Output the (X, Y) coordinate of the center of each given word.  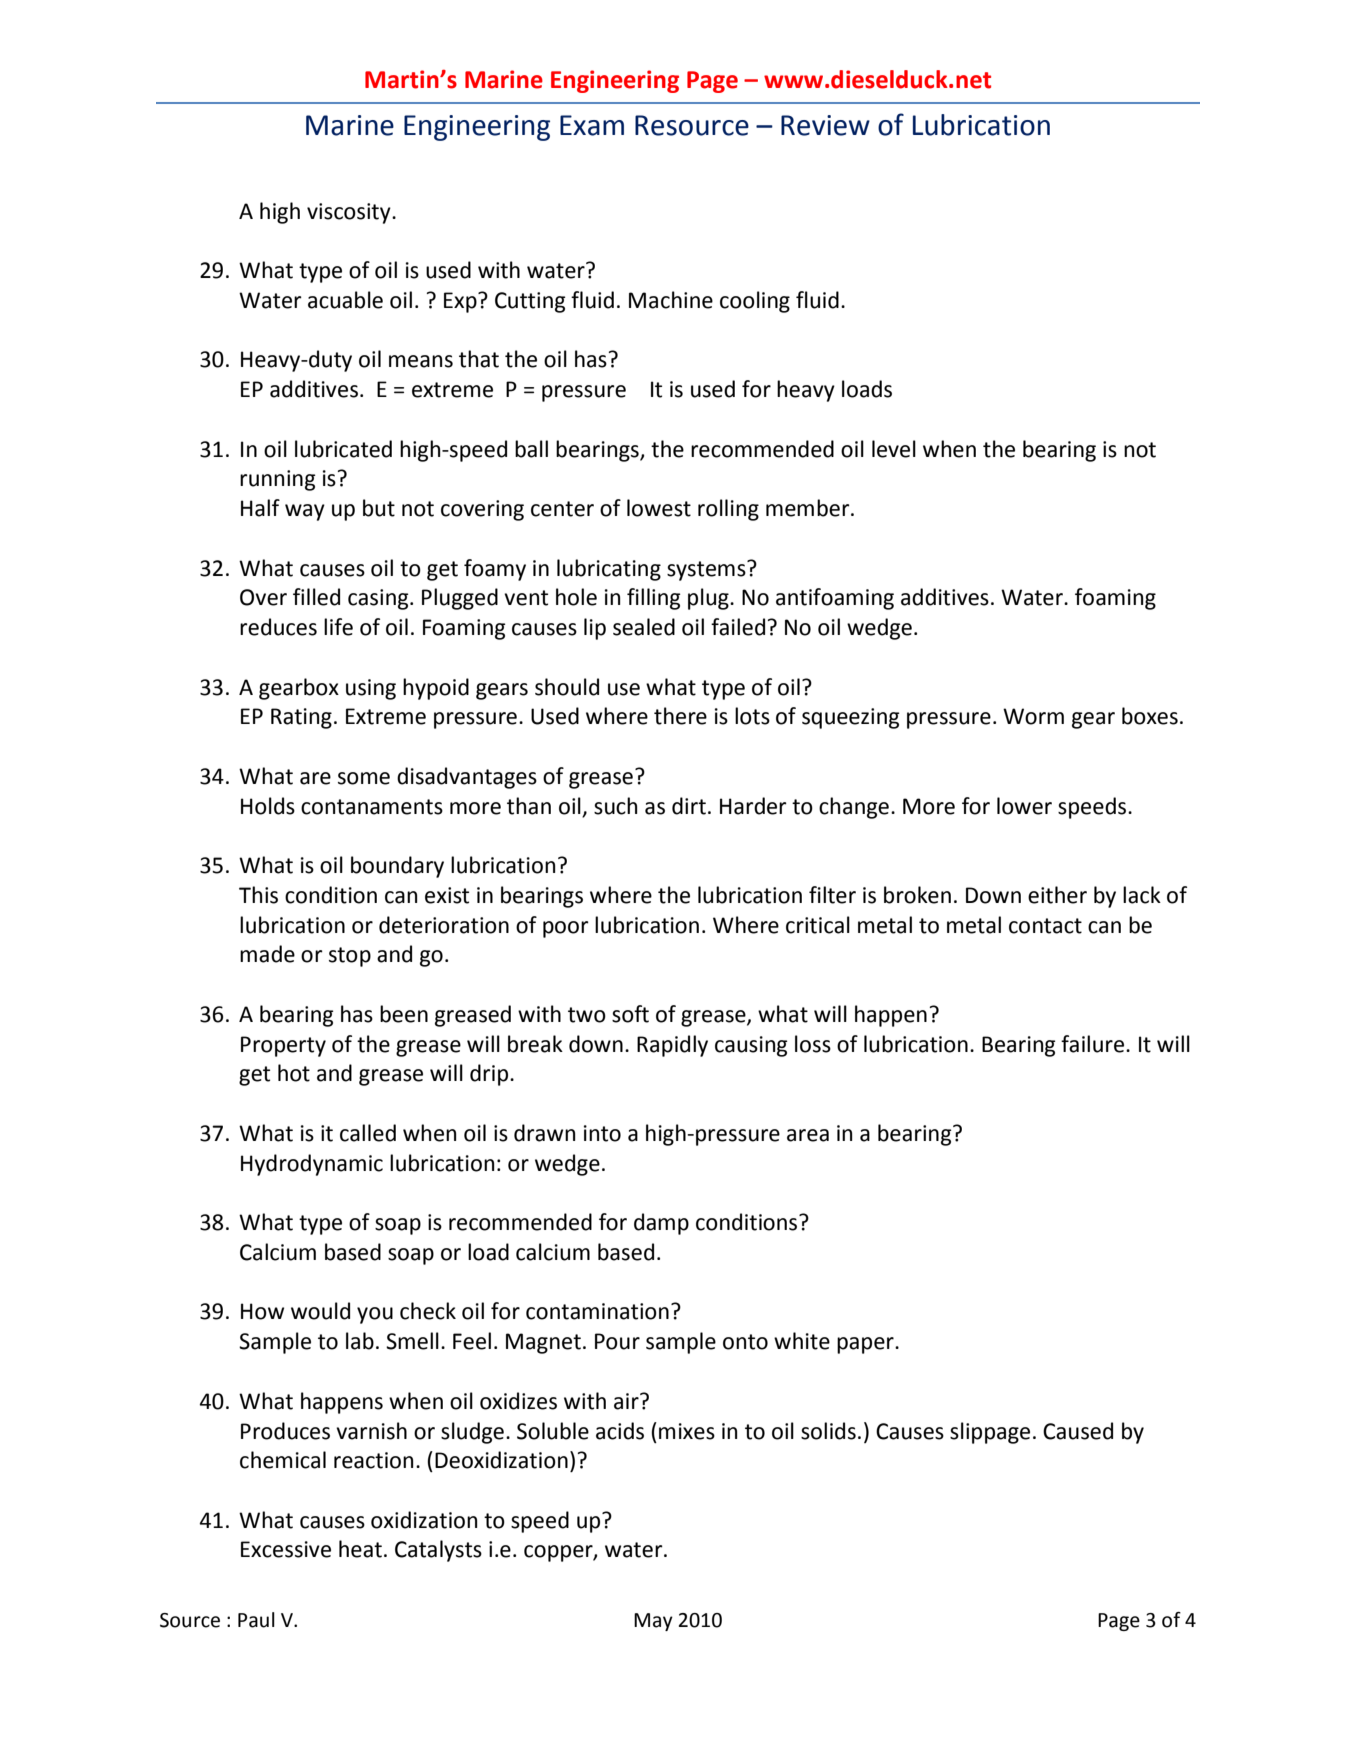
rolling (728, 510)
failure (1094, 1044)
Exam (592, 125)
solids (828, 1431)
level (894, 449)
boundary (397, 867)
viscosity (350, 213)
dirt (689, 806)
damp (661, 1224)
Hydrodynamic (312, 1165)
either (1057, 895)
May (653, 1622)
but (379, 508)
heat (360, 1549)
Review (825, 125)
